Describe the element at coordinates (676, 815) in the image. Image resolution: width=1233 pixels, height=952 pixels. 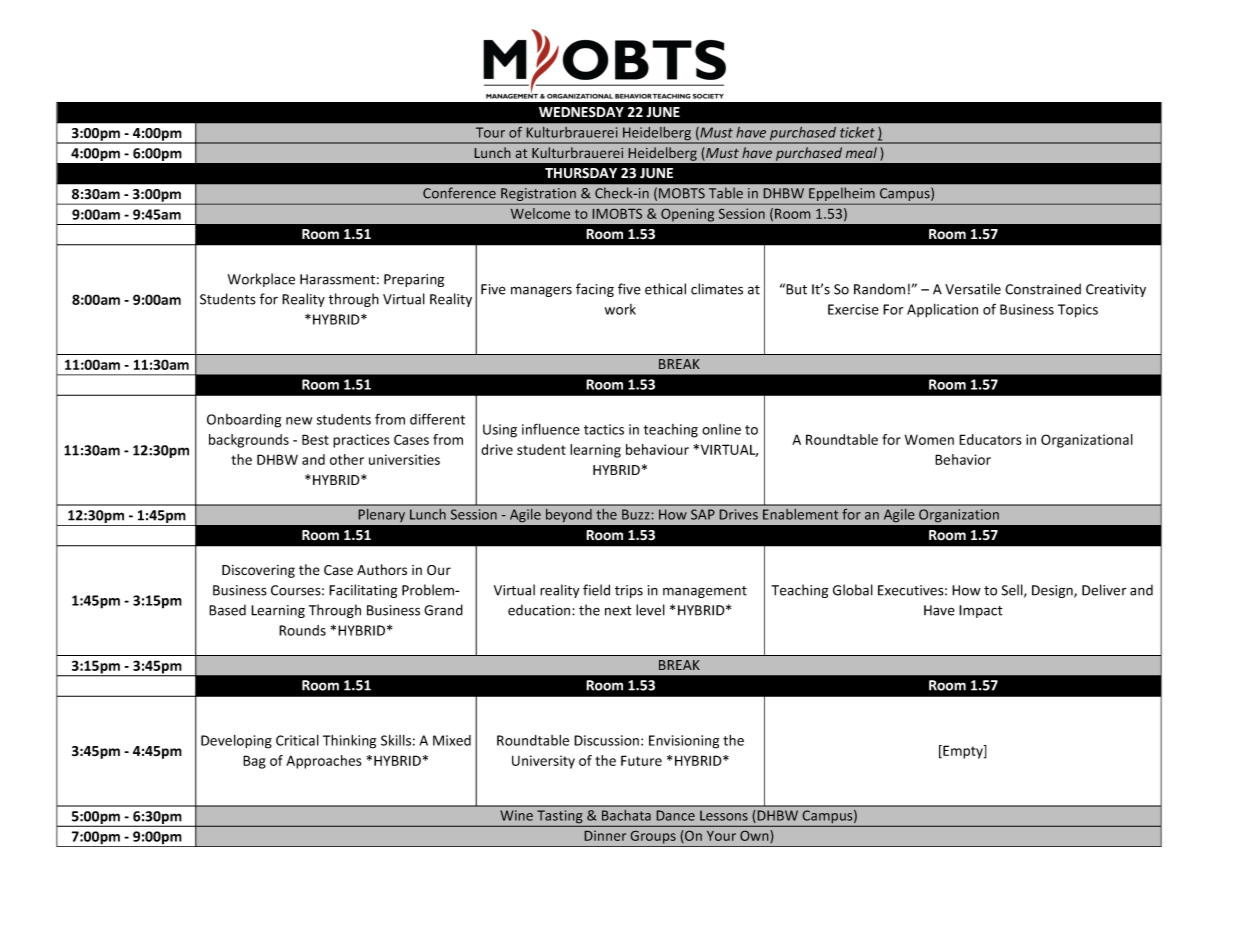
I see `Dance` at that location.
